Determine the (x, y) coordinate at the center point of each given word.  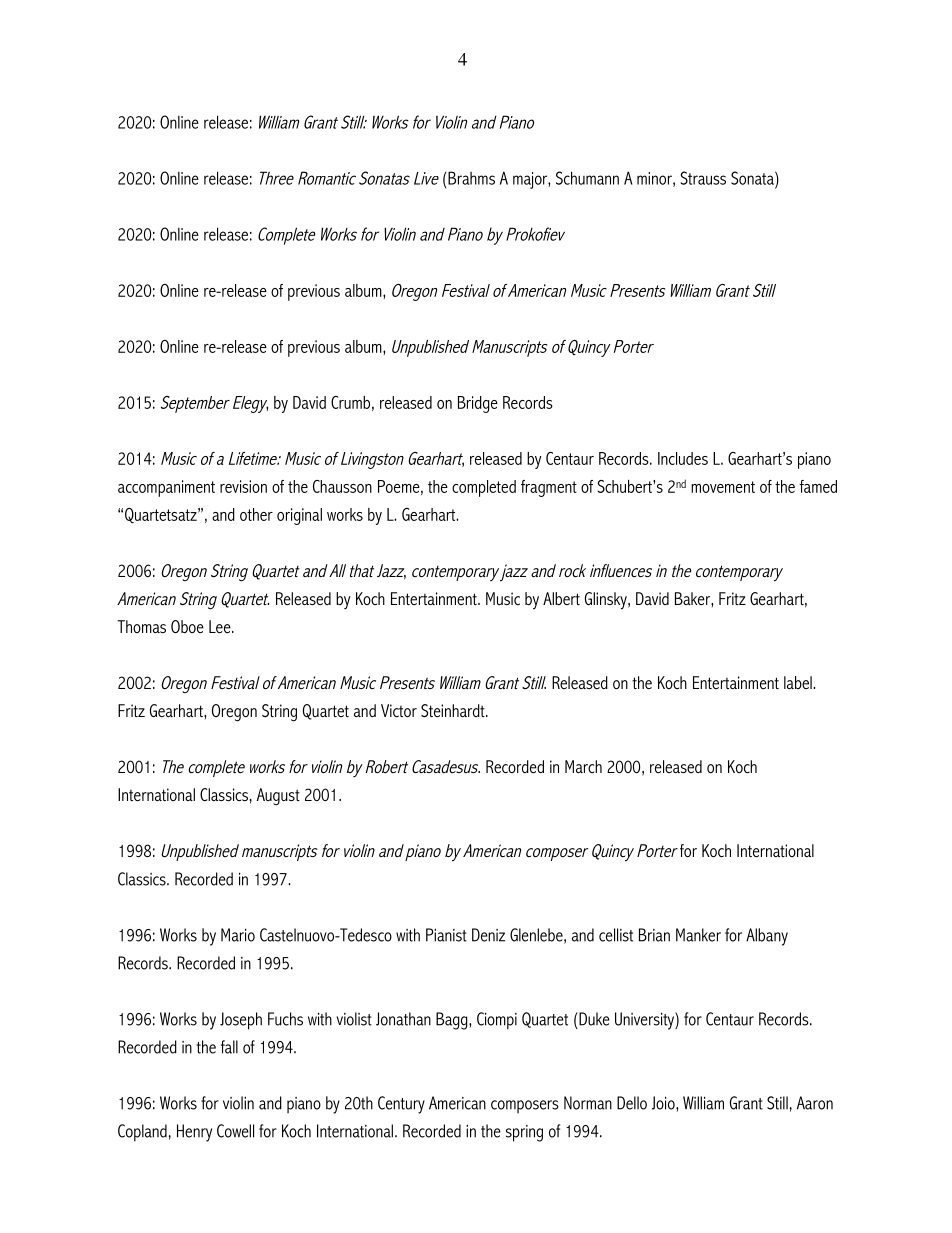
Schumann (587, 178)
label (799, 682)
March (583, 766)
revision (243, 486)
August (278, 796)
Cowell (235, 1131)
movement (723, 487)
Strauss (703, 178)
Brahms (470, 178)
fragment (549, 488)
